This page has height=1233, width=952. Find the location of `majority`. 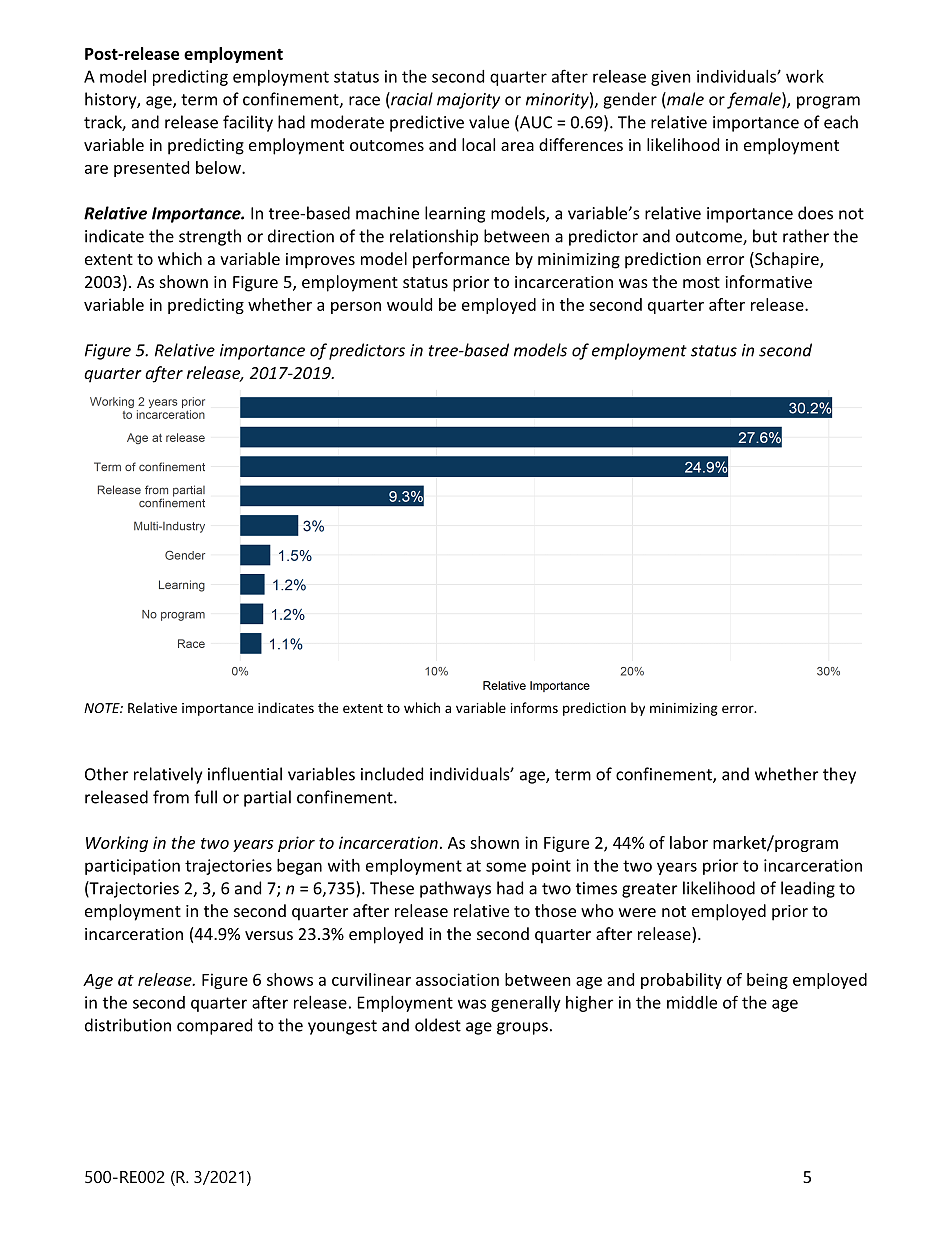

majority is located at coordinates (468, 101).
